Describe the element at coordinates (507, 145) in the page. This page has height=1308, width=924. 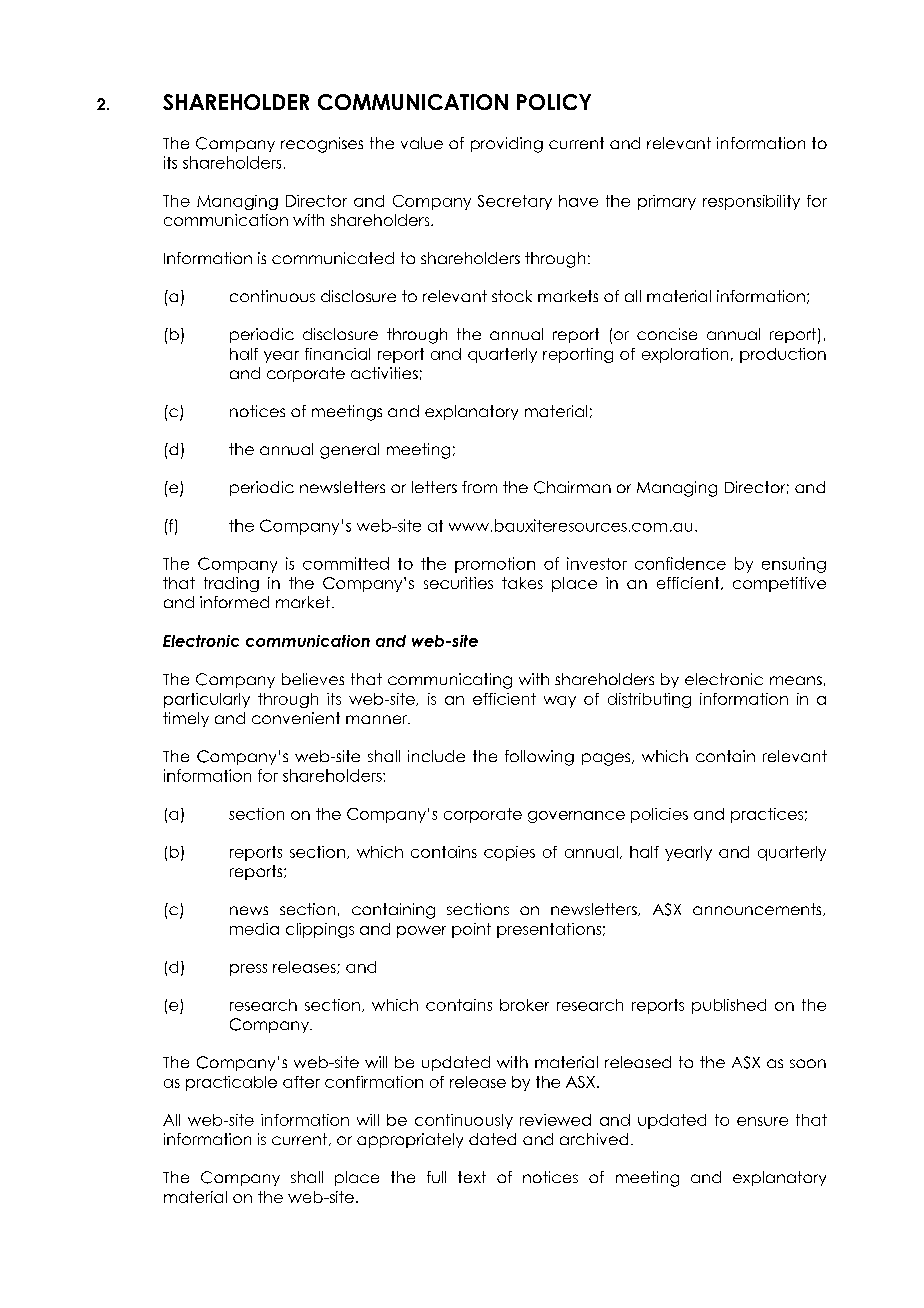
I see `providing` at that location.
